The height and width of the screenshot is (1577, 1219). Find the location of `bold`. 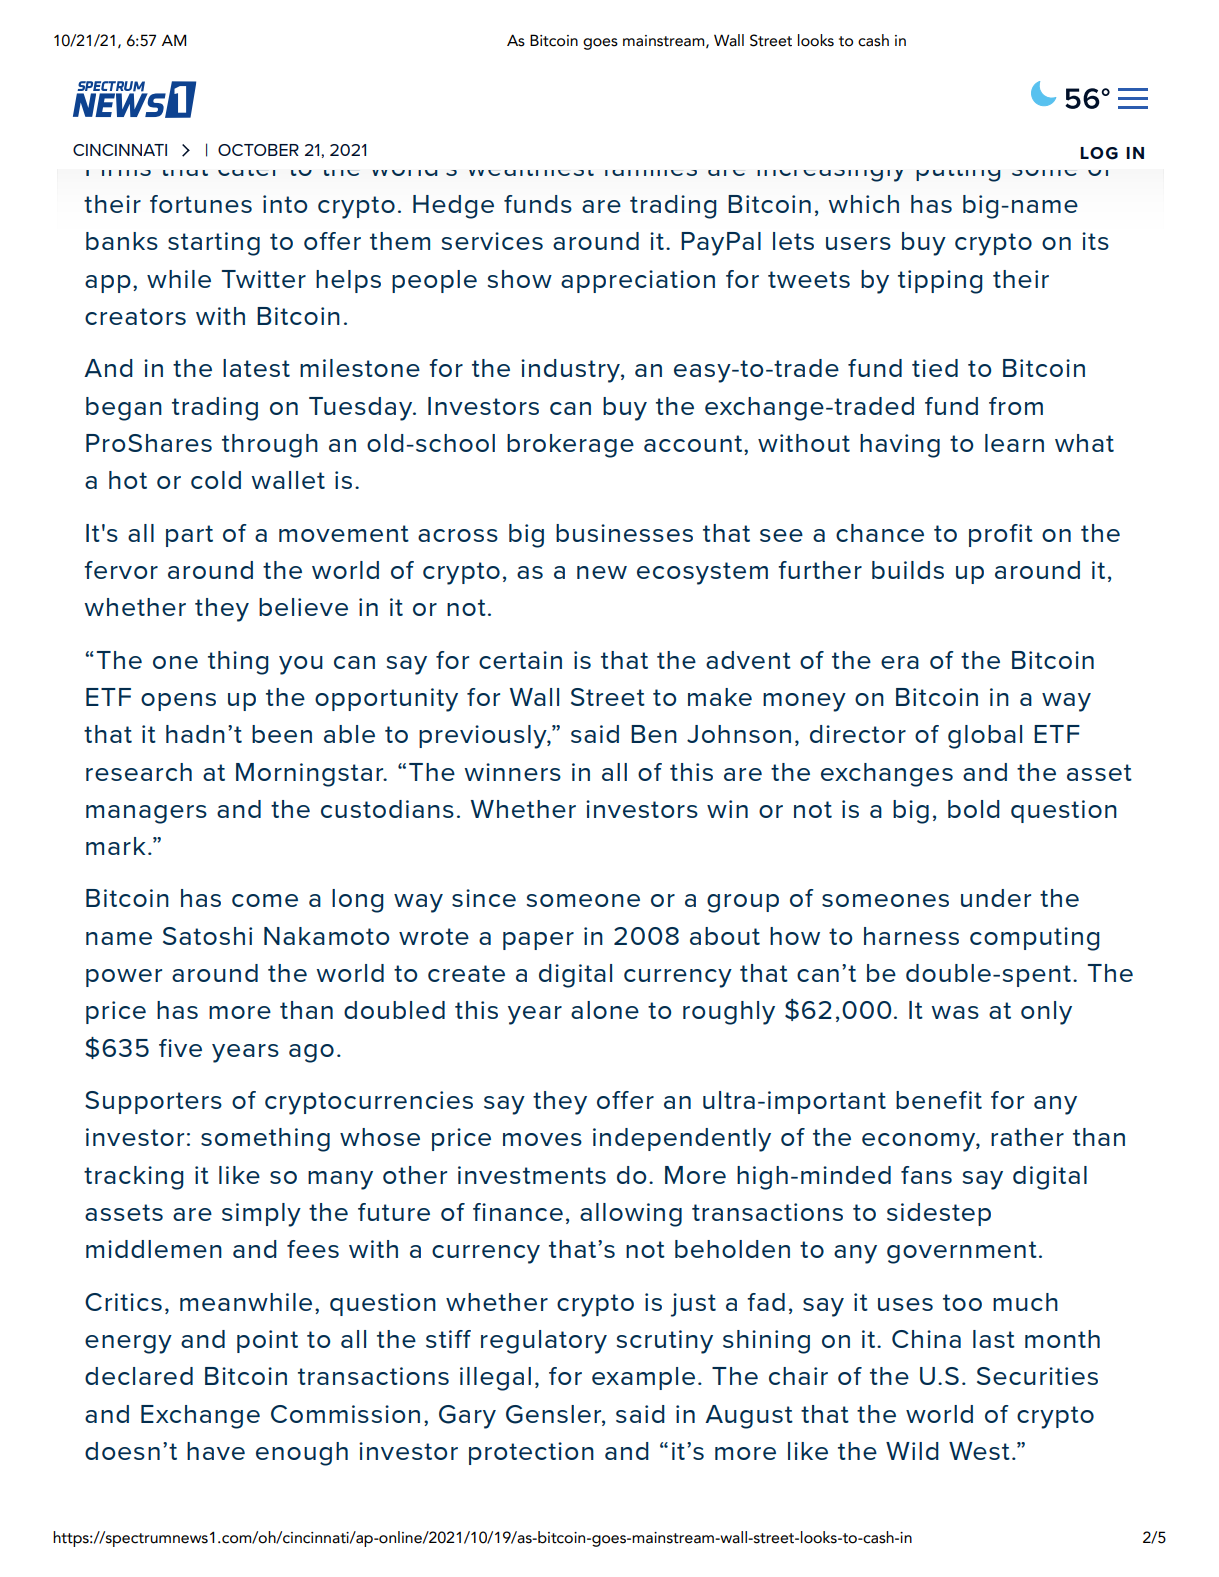

bold is located at coordinates (974, 809).
